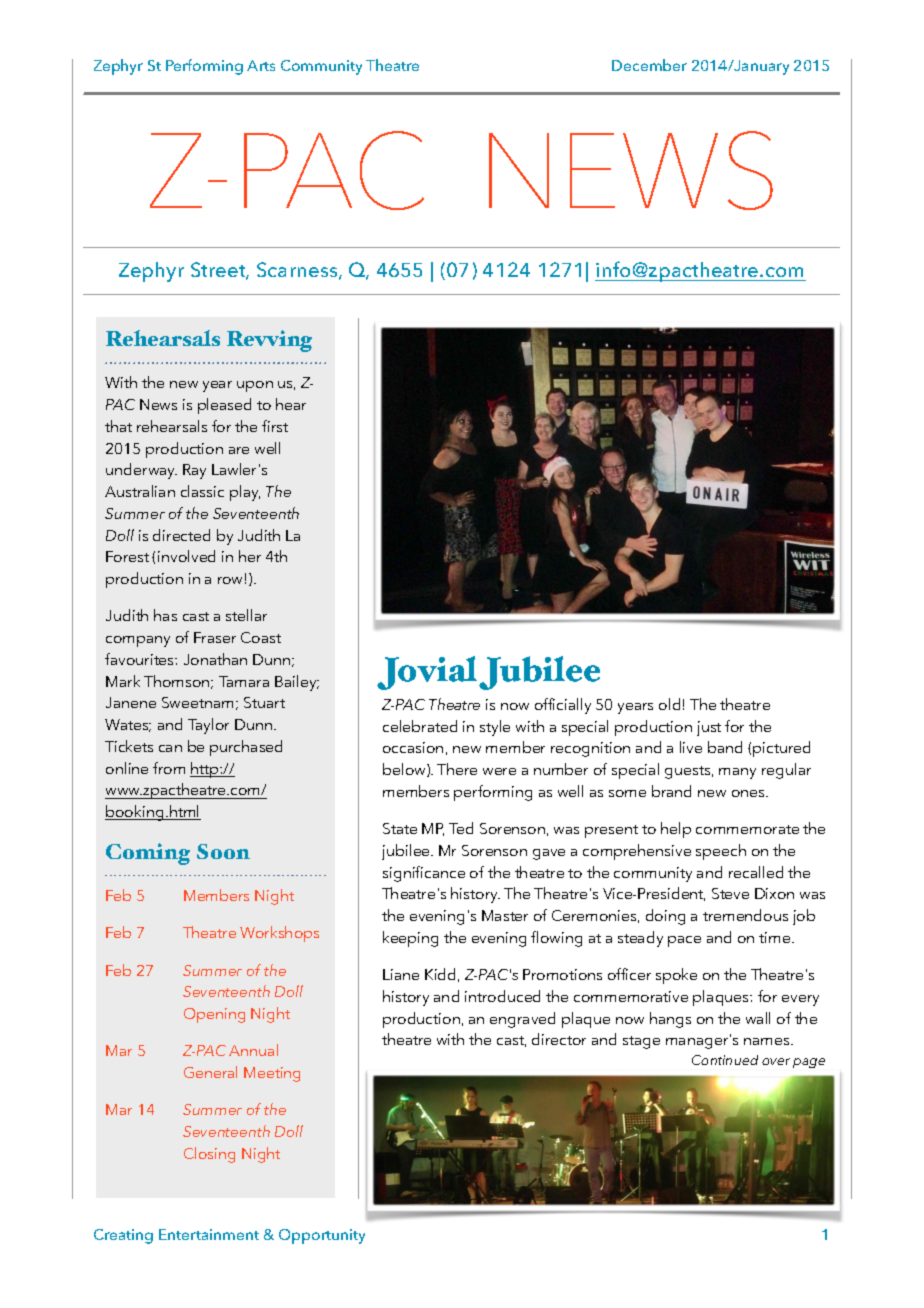 The image size is (924, 1308). What do you see at coordinates (261, 65) in the screenshot?
I see `Arts` at bounding box center [261, 65].
